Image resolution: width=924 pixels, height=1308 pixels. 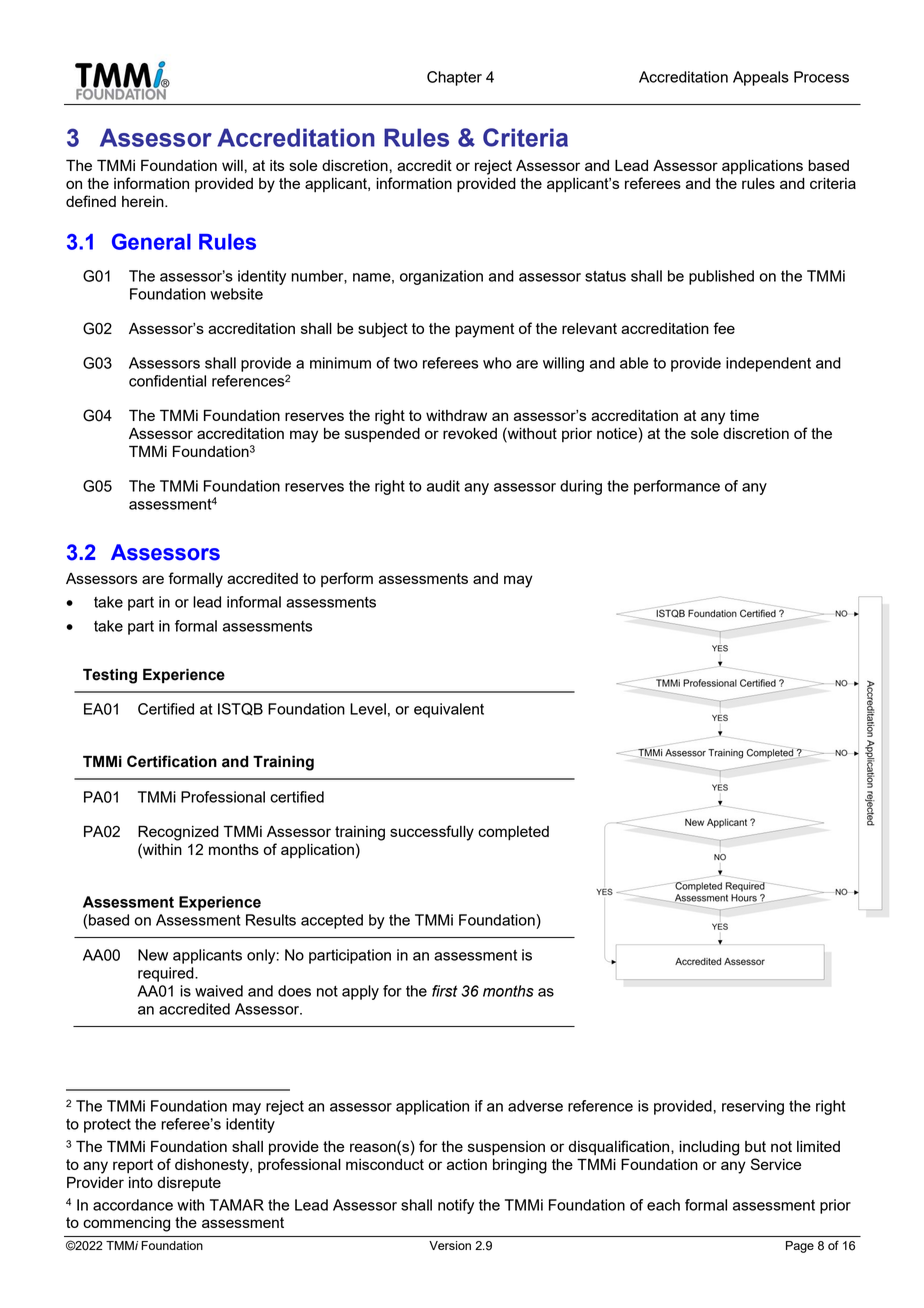 What do you see at coordinates (110, 676) in the screenshot?
I see `Testing` at bounding box center [110, 676].
